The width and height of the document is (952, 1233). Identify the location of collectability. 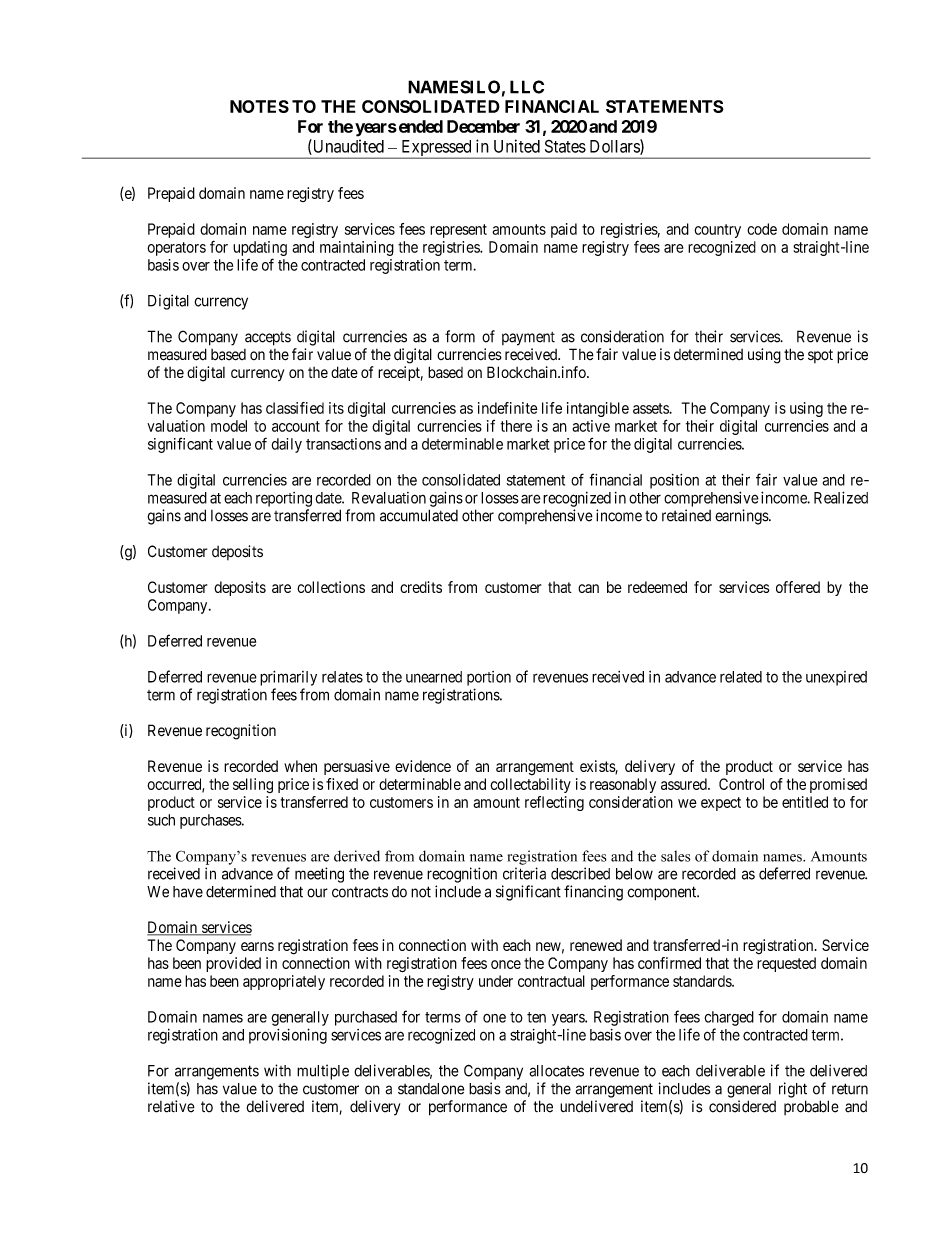
(530, 785).
